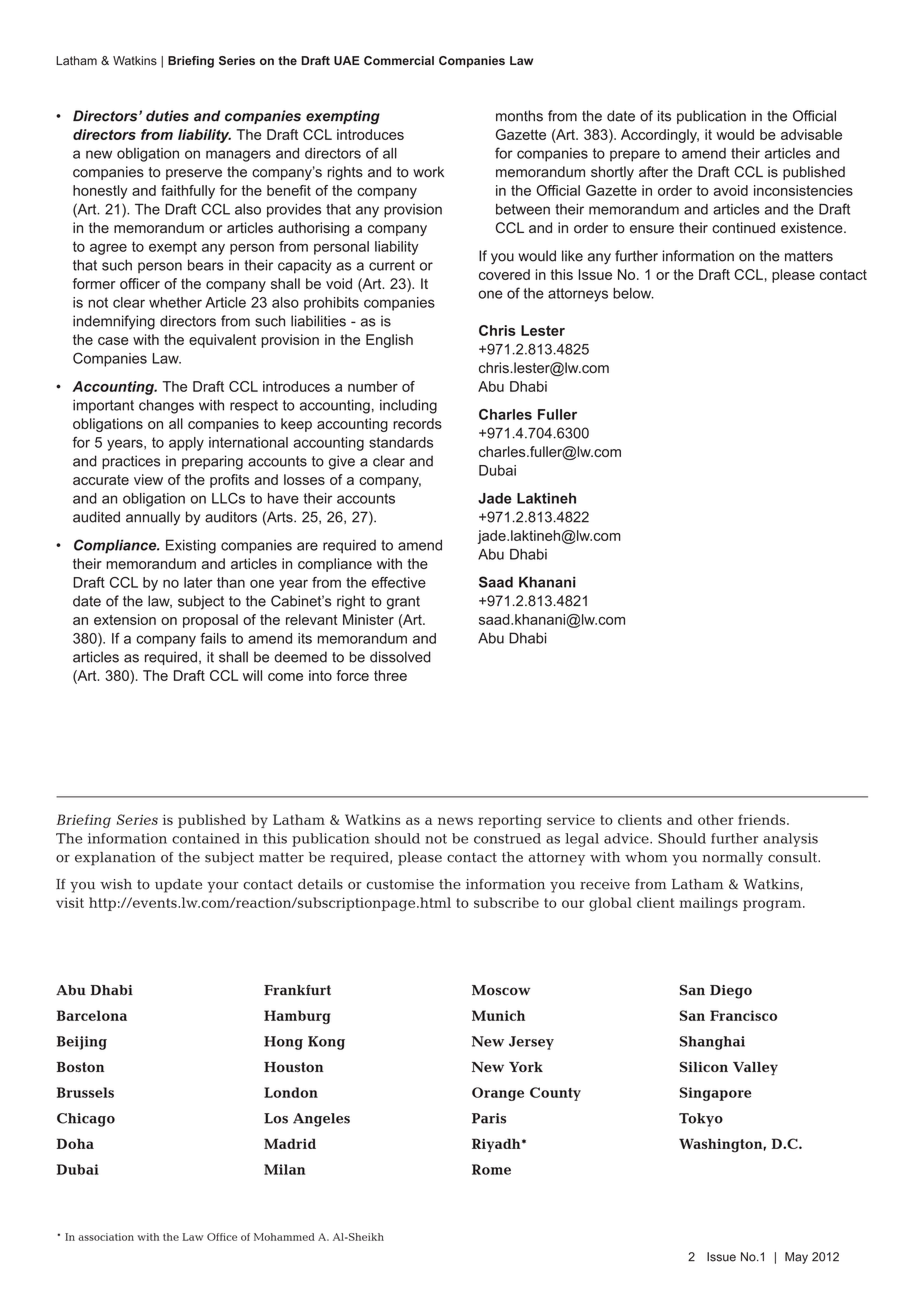 This screenshot has height=1308, width=924. I want to click on fails, so click(213, 638).
